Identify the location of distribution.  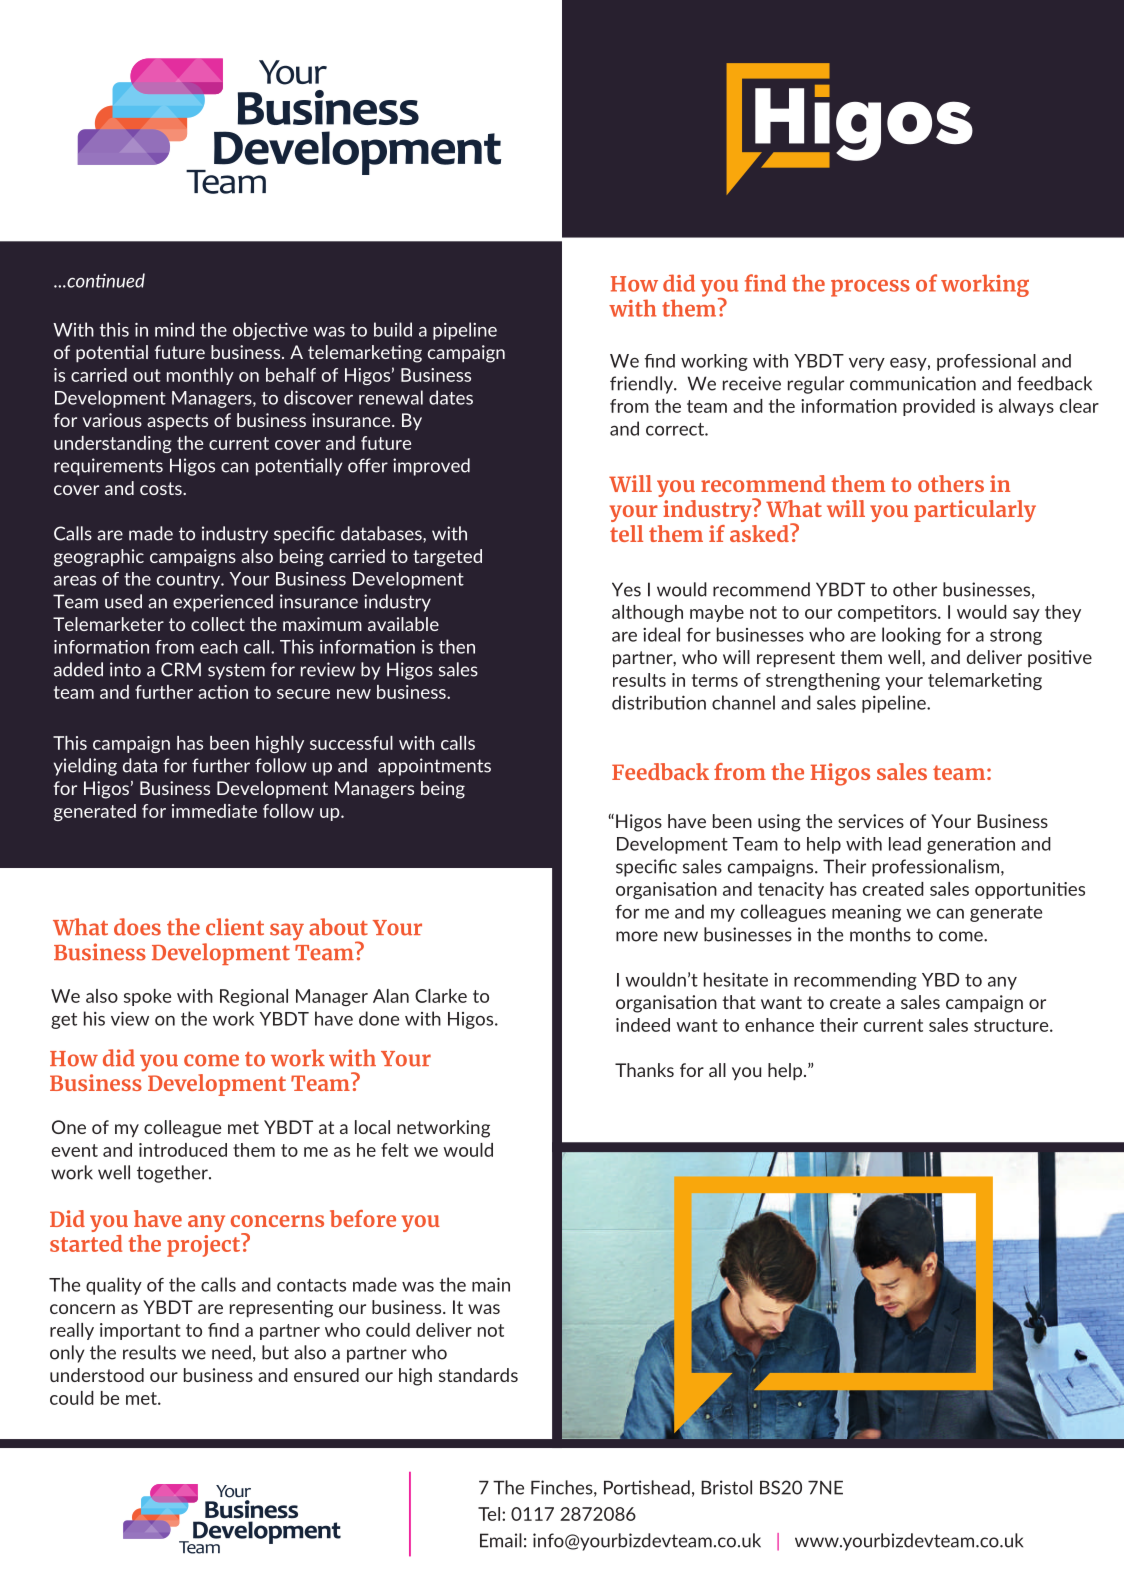
(659, 702).
